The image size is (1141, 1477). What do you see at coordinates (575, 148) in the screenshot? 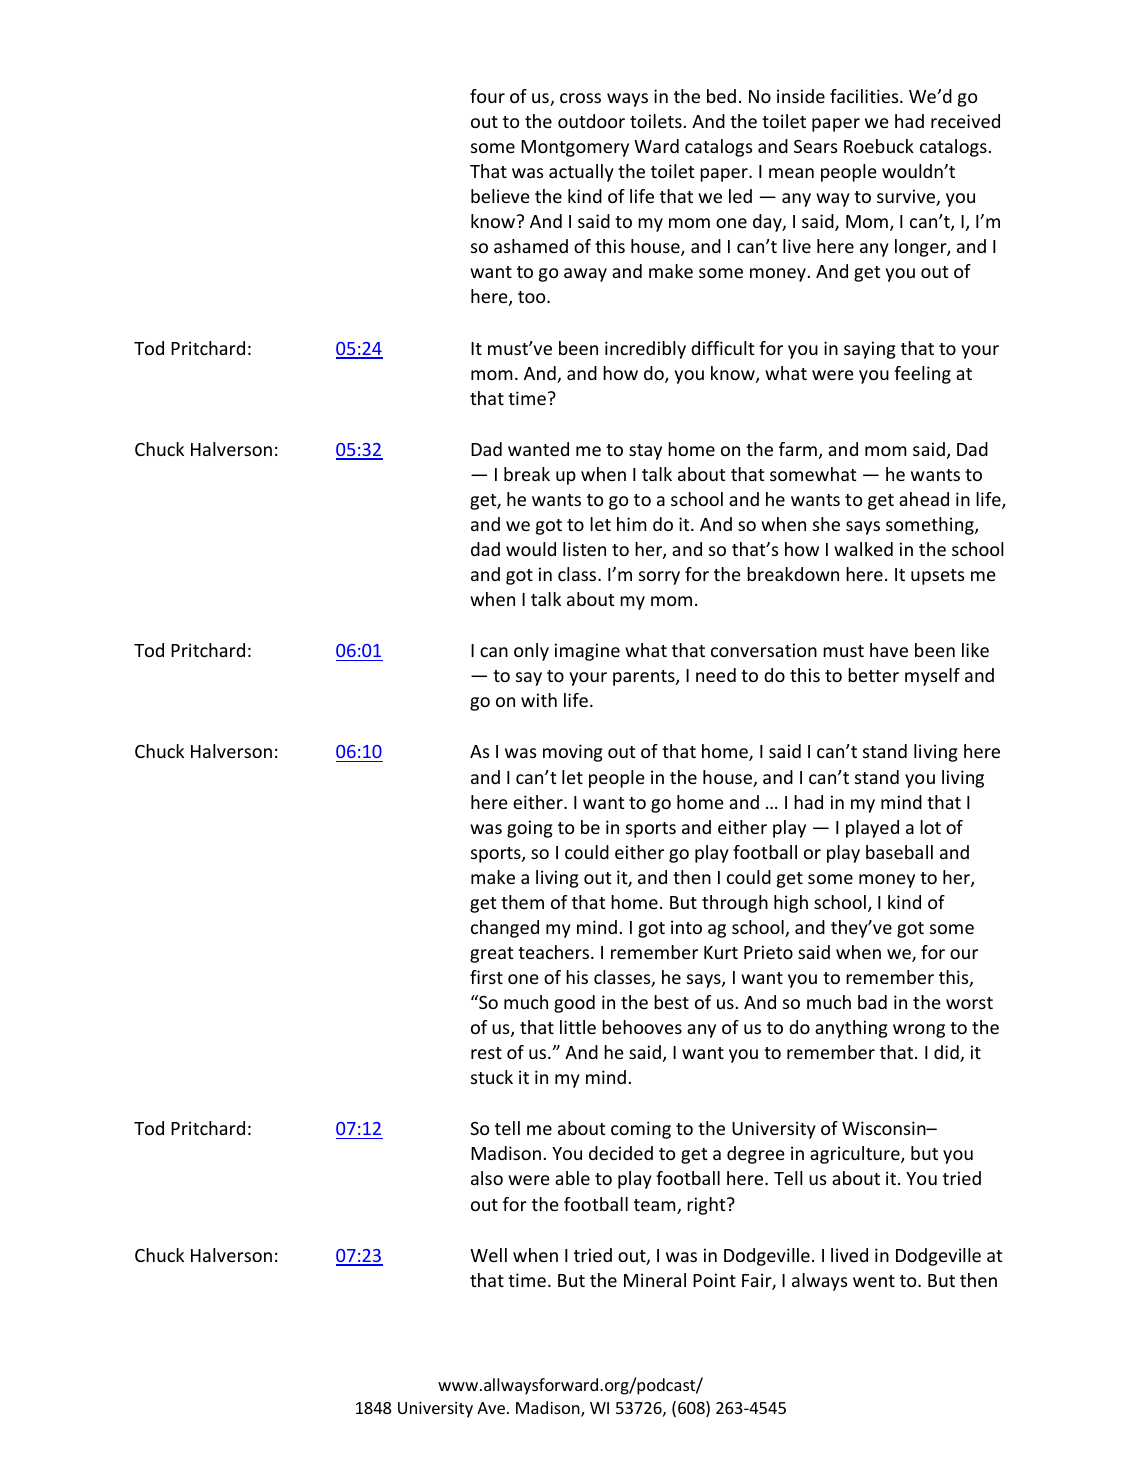
I see `Montgomery` at bounding box center [575, 148].
